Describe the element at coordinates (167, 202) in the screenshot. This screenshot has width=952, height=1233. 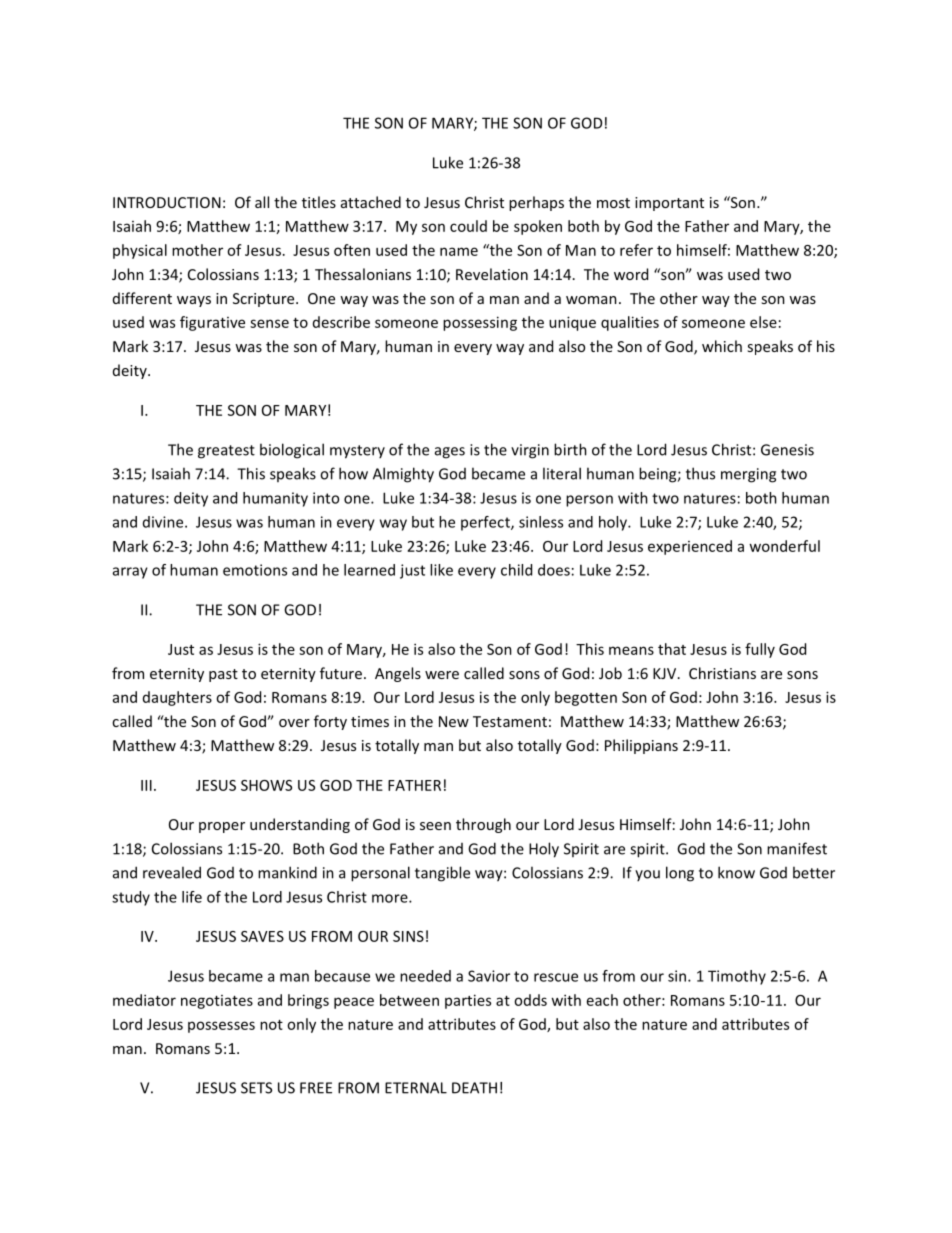
I see `INTRODUCTION` at that location.
